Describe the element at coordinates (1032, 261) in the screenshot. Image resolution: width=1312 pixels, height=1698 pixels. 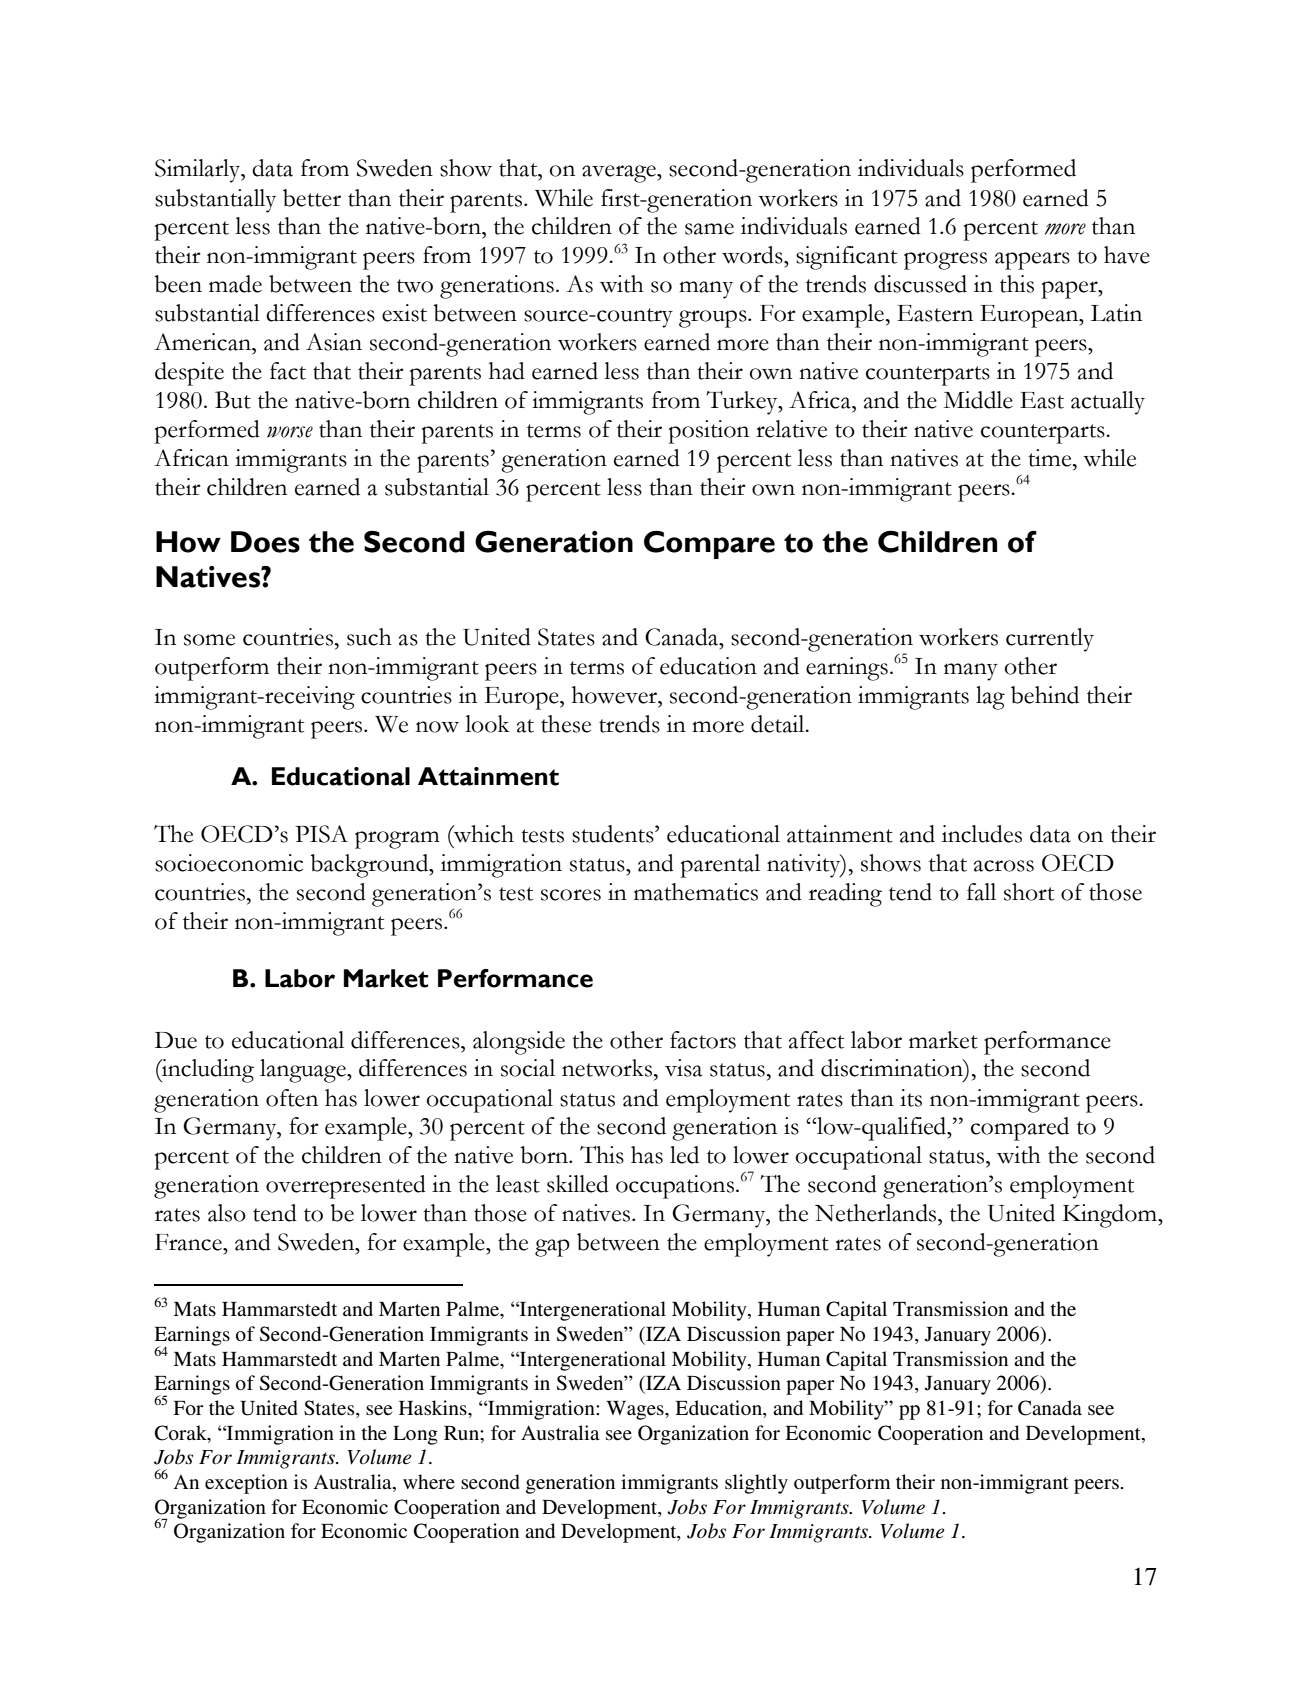
I see `appears` at that location.
